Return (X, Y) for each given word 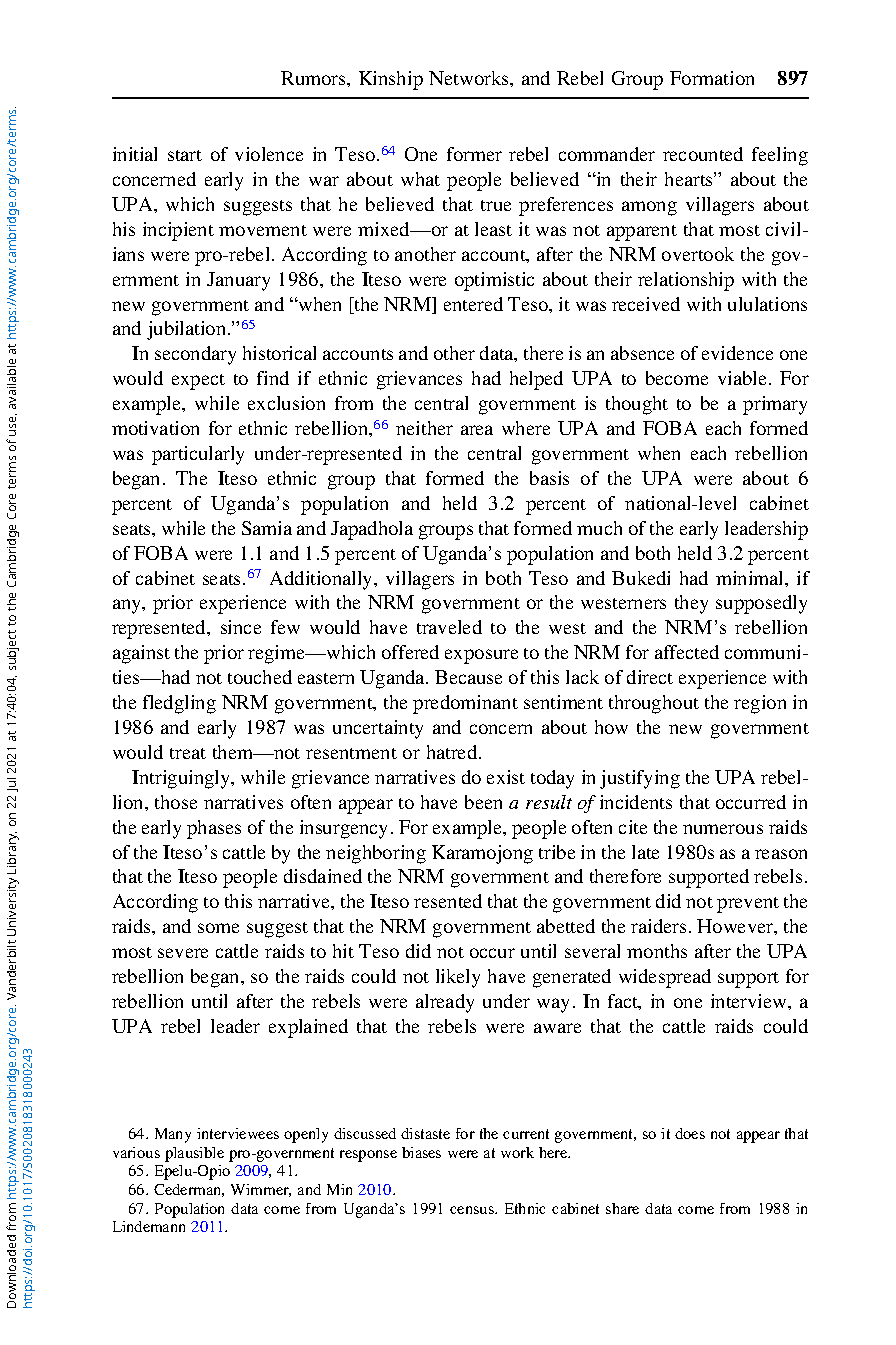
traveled (449, 627)
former (474, 154)
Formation (712, 78)
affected (687, 652)
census (473, 1210)
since (241, 627)
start (185, 155)
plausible (194, 1154)
